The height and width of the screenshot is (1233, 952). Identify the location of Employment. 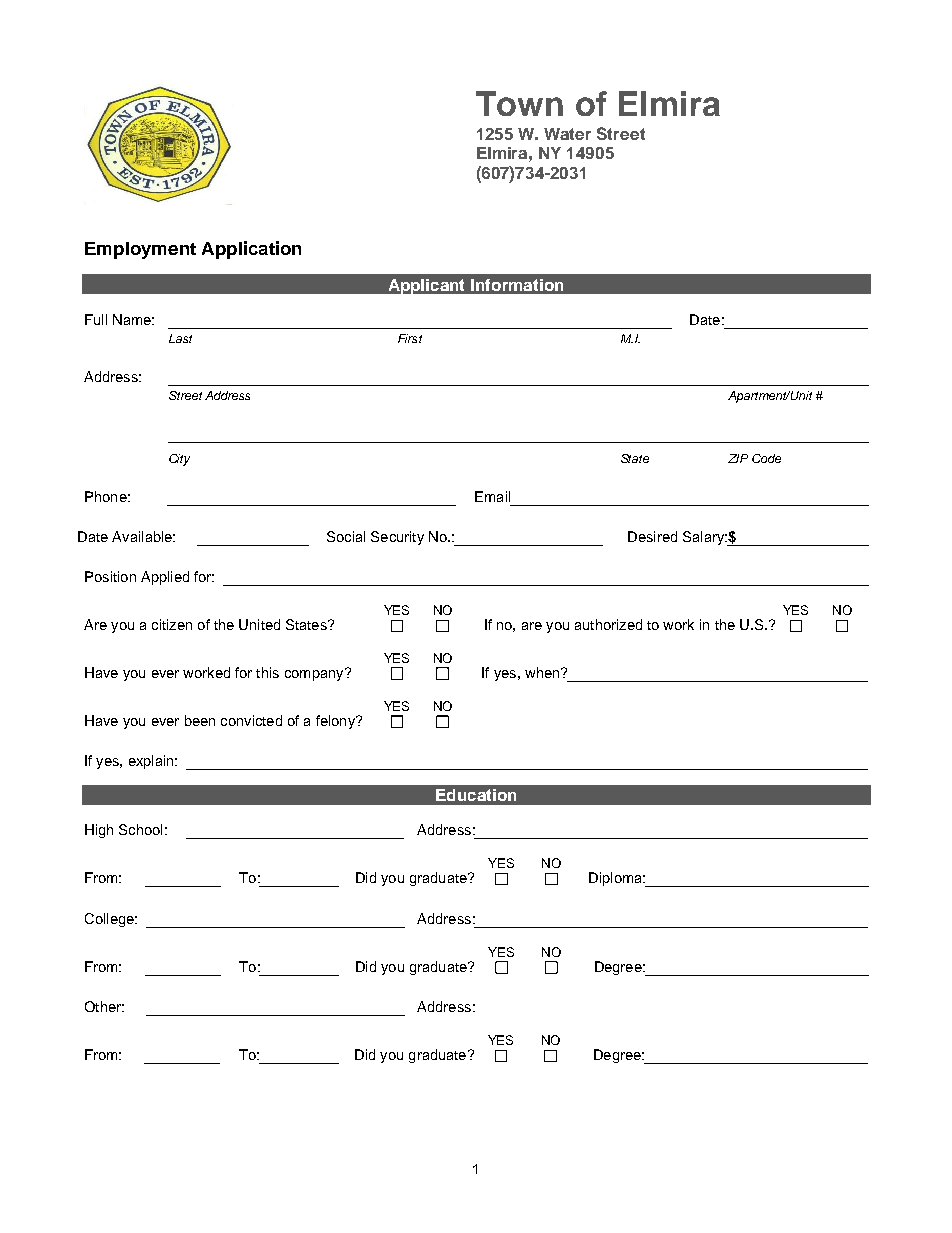
(140, 250).
